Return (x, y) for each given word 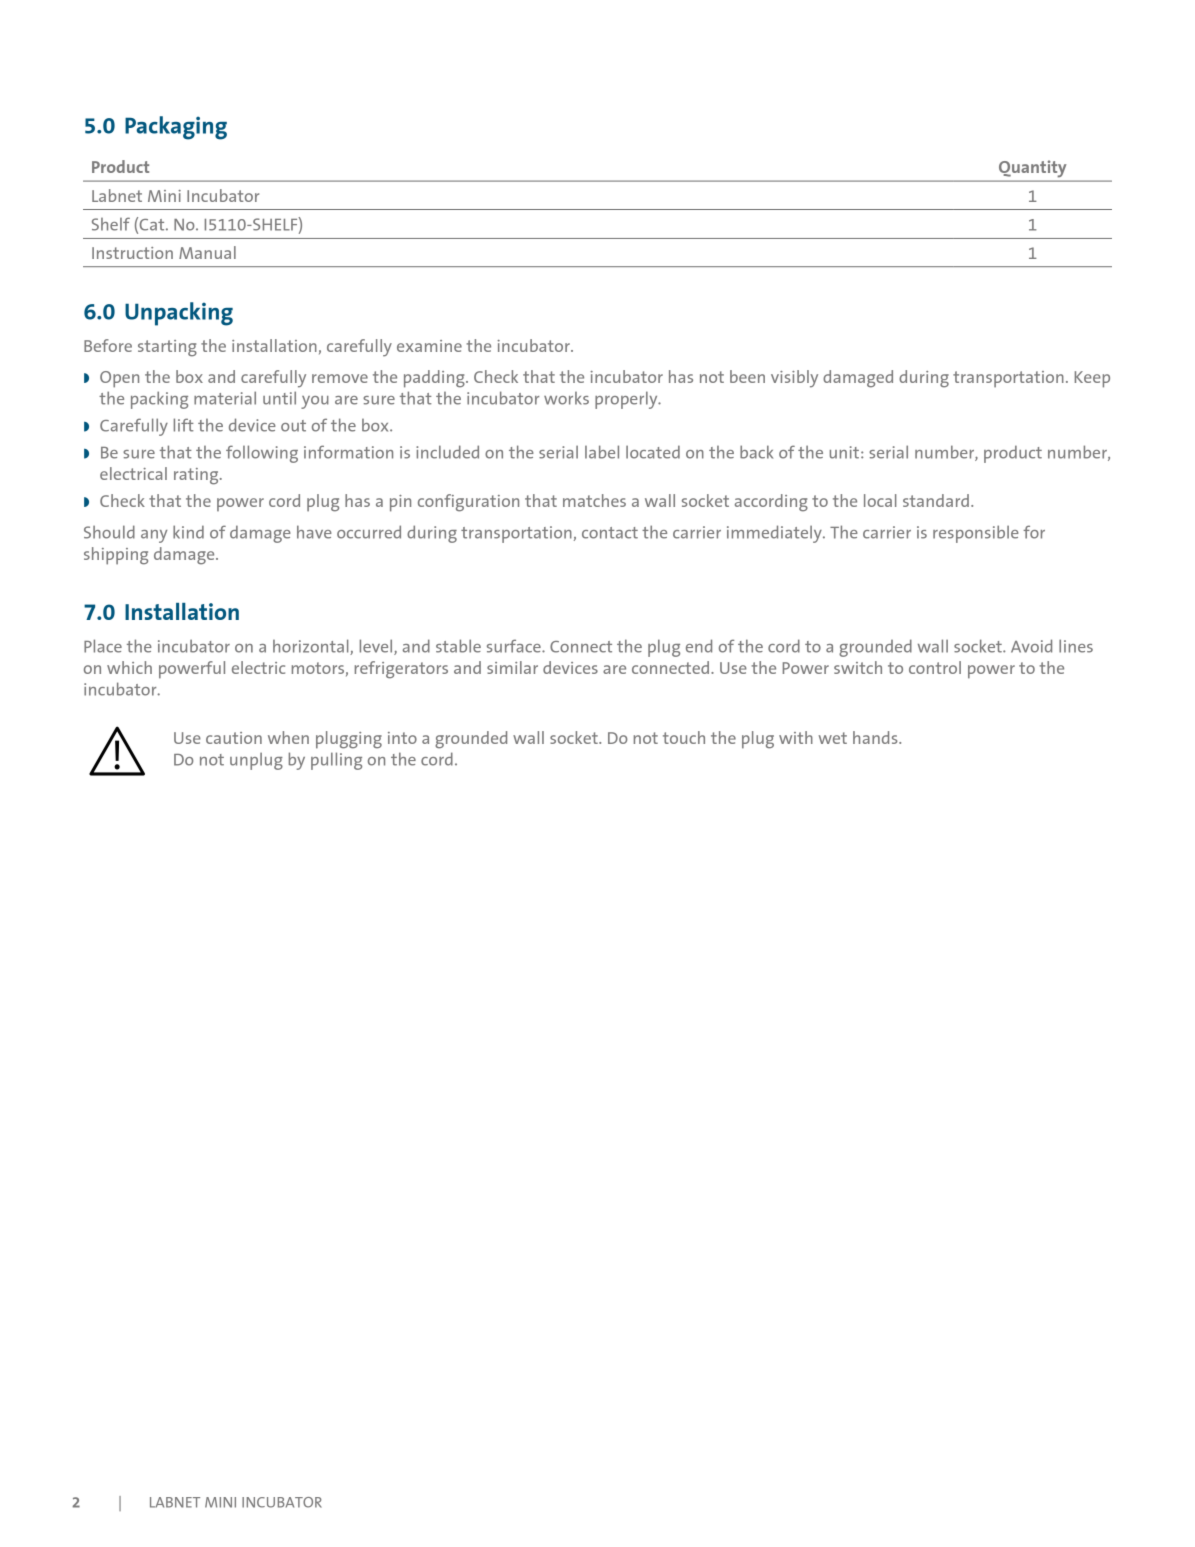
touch (684, 737)
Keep (1092, 379)
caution (234, 738)
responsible (976, 534)
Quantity (1032, 169)
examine (429, 346)
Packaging (176, 128)
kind (188, 532)
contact (610, 533)
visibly (794, 379)
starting (167, 348)
